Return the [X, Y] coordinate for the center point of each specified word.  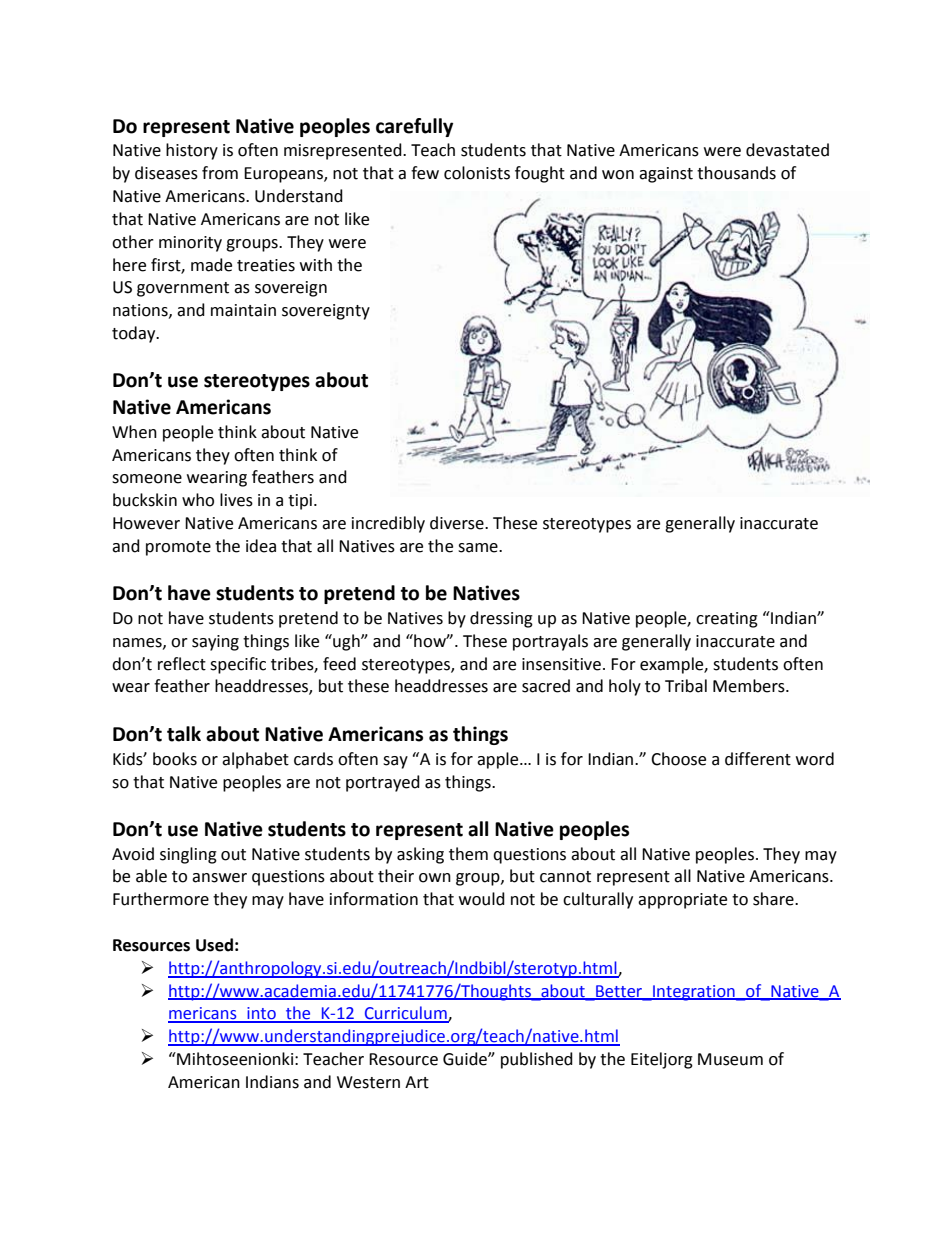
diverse [458, 523]
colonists [477, 173]
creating [727, 620]
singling [188, 855]
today [135, 334]
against [666, 175]
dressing [501, 619]
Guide [466, 1059]
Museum [730, 1059]
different [758, 759]
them [468, 854]
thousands [736, 173]
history [192, 151]
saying [215, 643]
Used [214, 945]
